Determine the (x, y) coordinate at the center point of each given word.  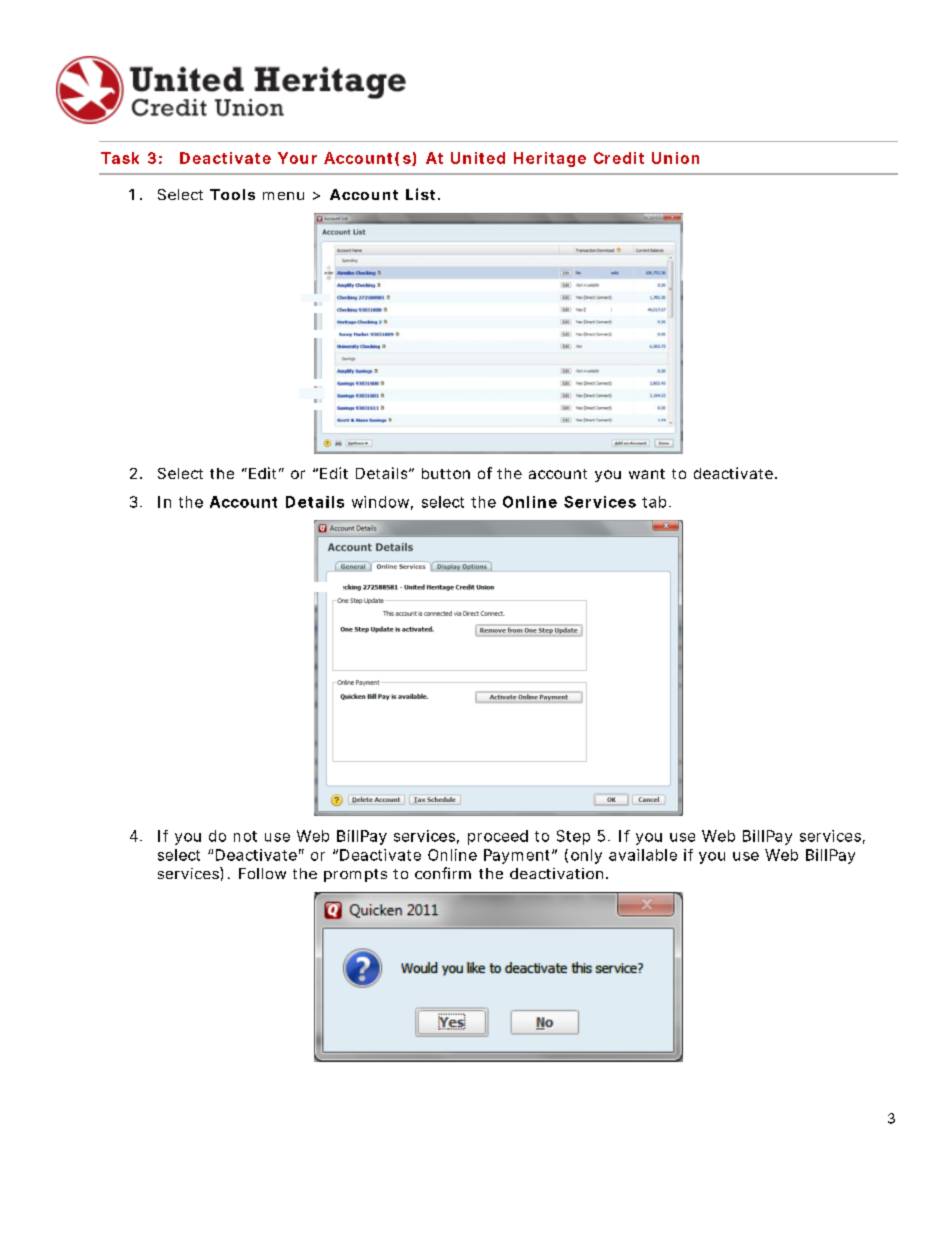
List (420, 194)
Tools (232, 194)
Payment (518, 856)
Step (573, 837)
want (647, 474)
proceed (498, 837)
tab (654, 502)
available (643, 855)
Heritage (550, 159)
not (245, 836)
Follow (262, 873)
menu (283, 196)
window (382, 503)
